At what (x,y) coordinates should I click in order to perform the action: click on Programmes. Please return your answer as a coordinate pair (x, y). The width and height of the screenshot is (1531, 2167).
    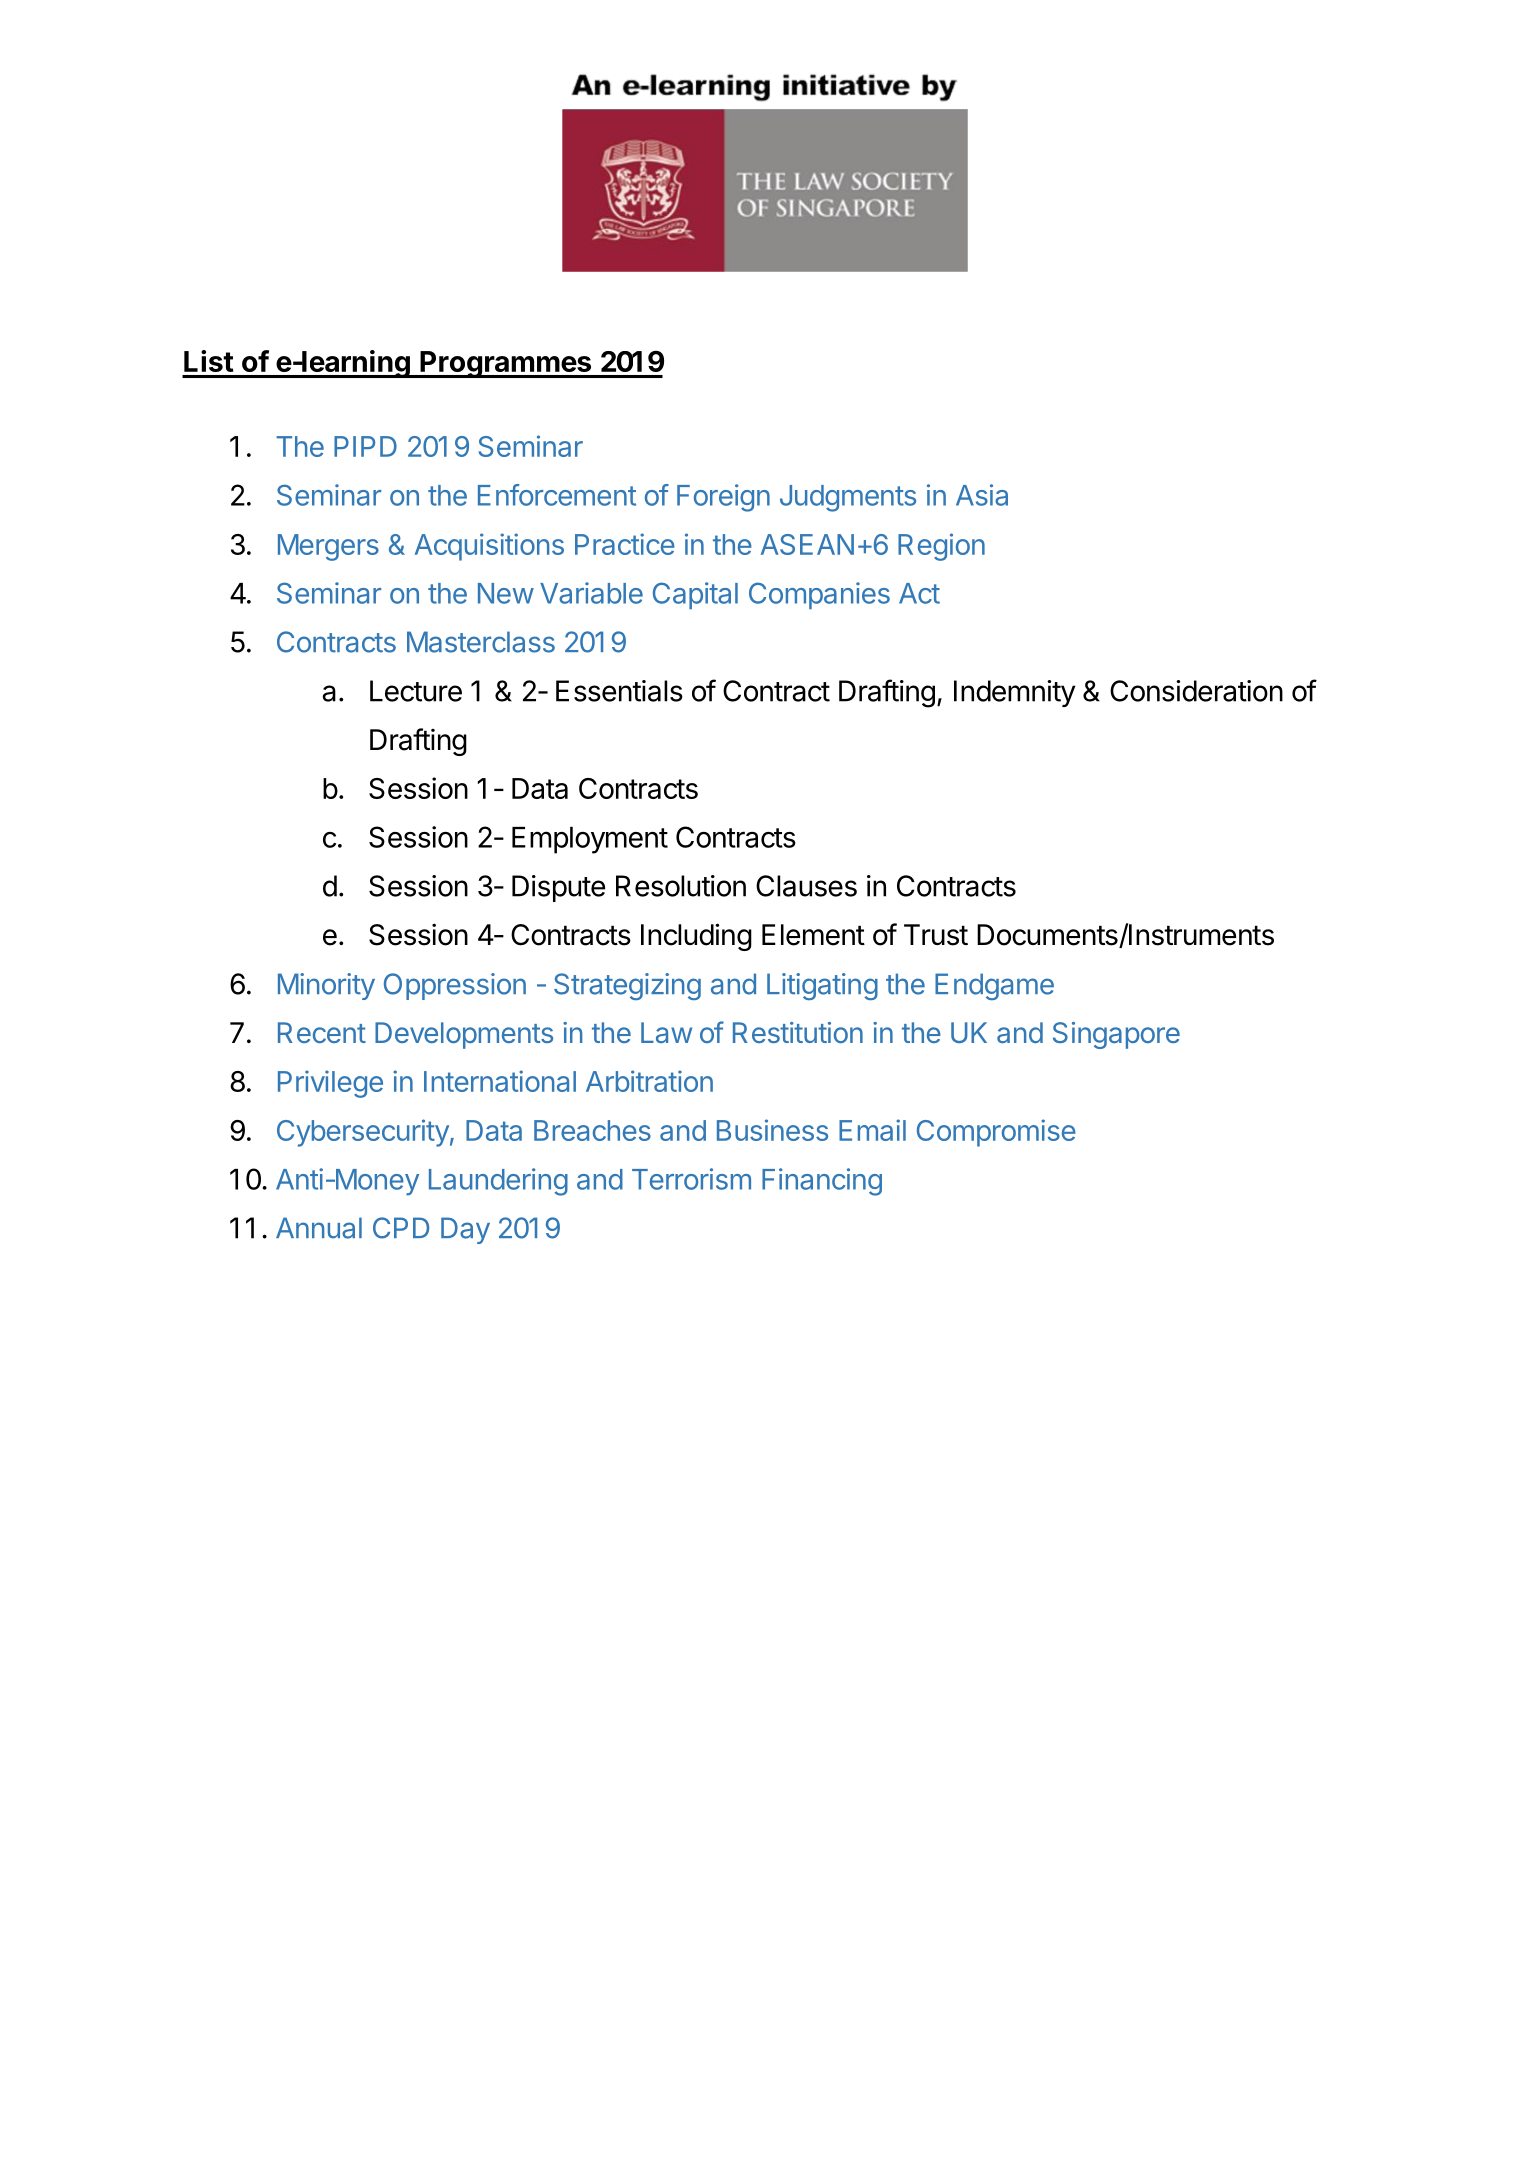
    Looking at the image, I should click on (505, 364).
